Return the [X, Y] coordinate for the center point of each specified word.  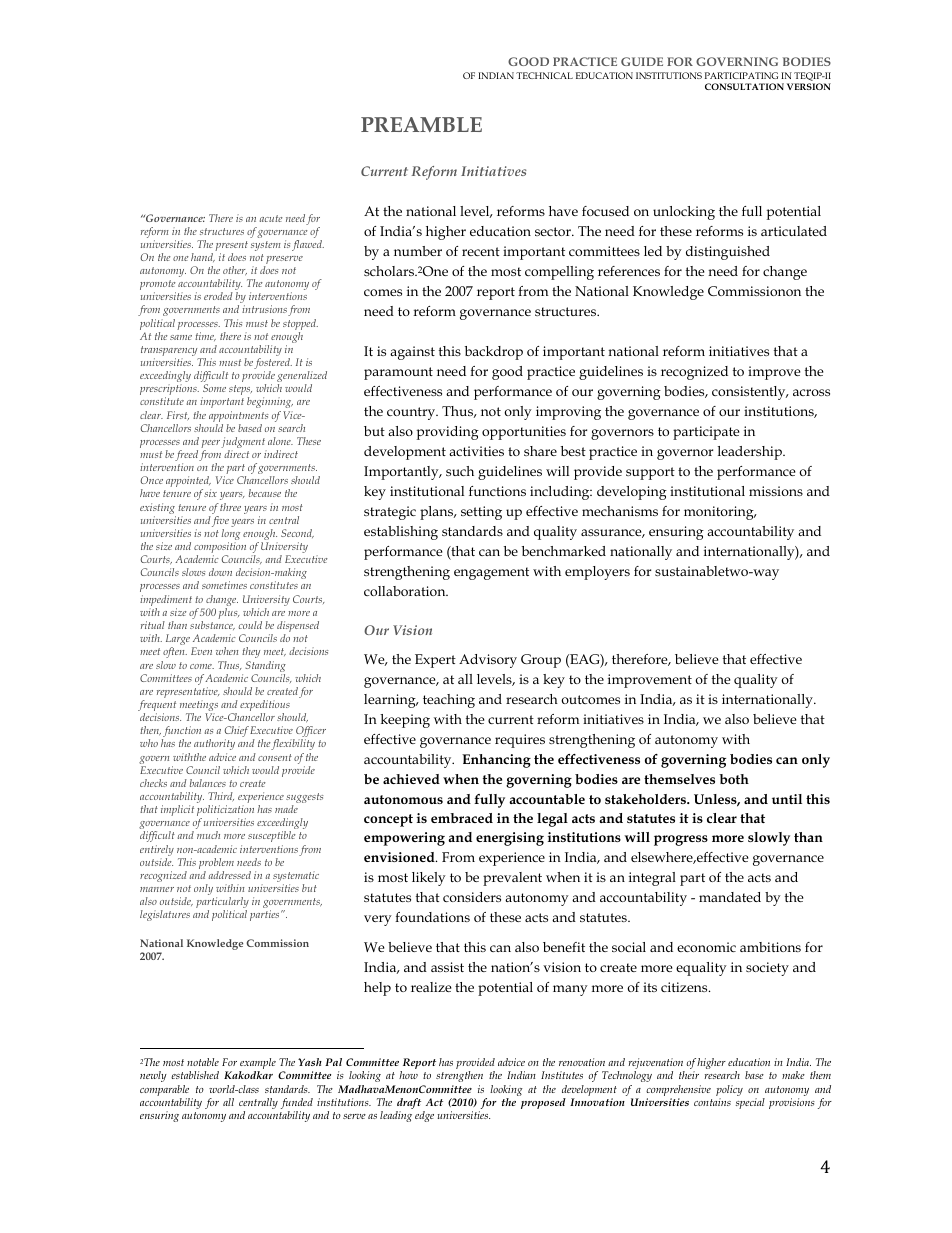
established [195, 1075]
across [811, 392]
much [208, 835]
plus [229, 613]
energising [510, 839]
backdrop [494, 353]
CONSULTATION [744, 86]
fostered [273, 365]
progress [681, 840]
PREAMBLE [421, 124]
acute [271, 218]
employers [597, 573]
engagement [491, 573]
